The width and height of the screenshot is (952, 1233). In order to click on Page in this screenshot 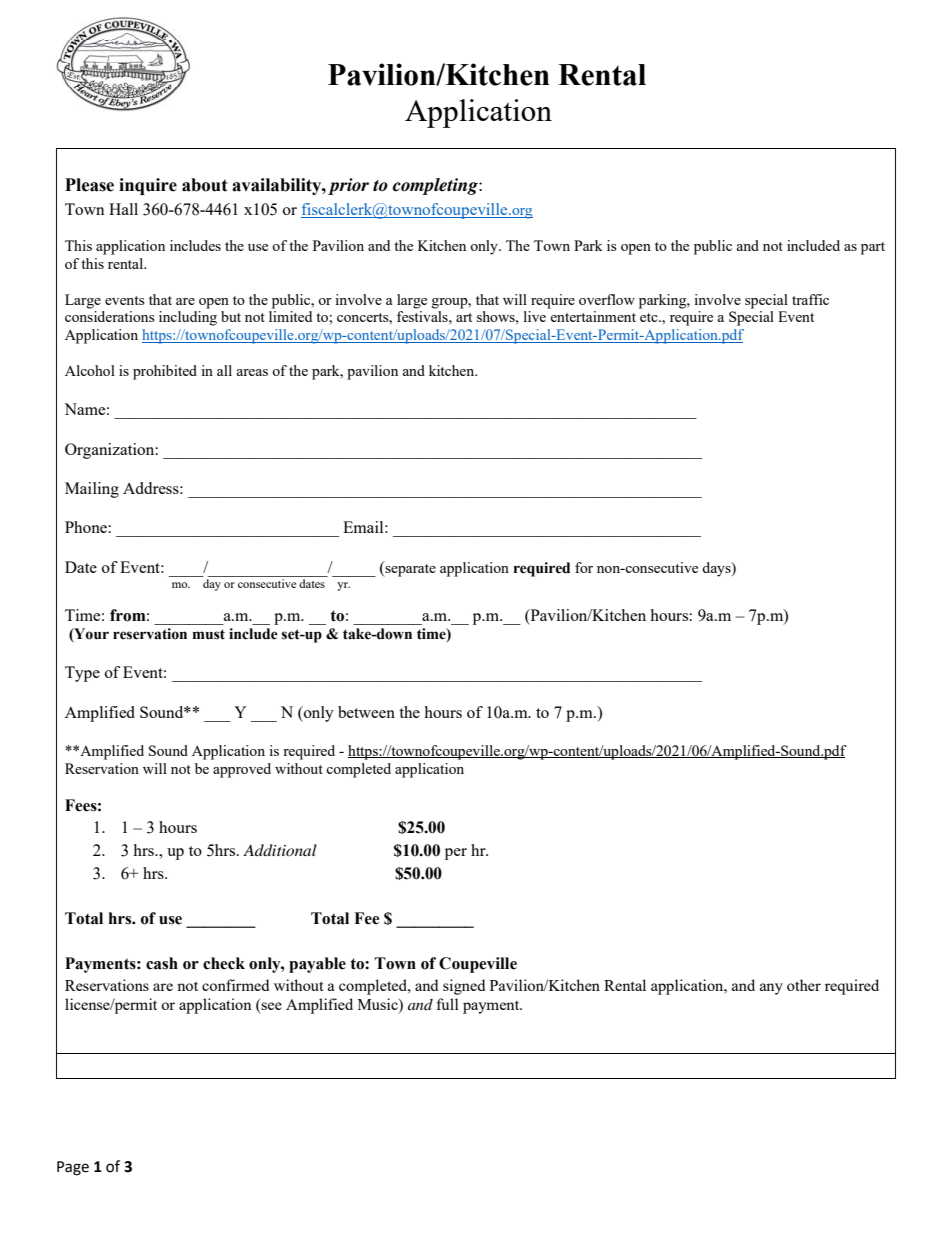, I will do `click(73, 1168)`.
